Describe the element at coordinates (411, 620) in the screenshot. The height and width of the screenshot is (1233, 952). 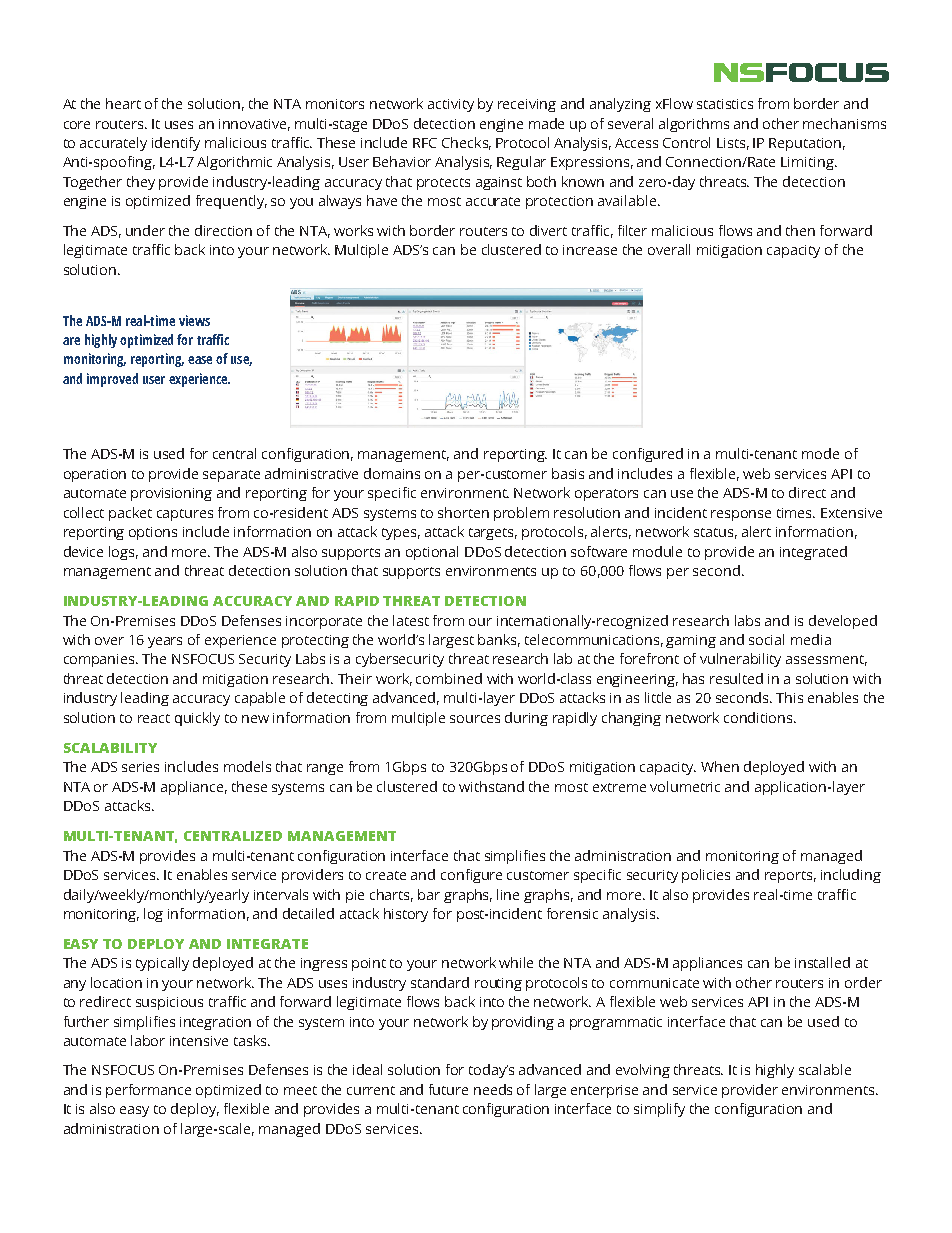
I see `latest` at that location.
